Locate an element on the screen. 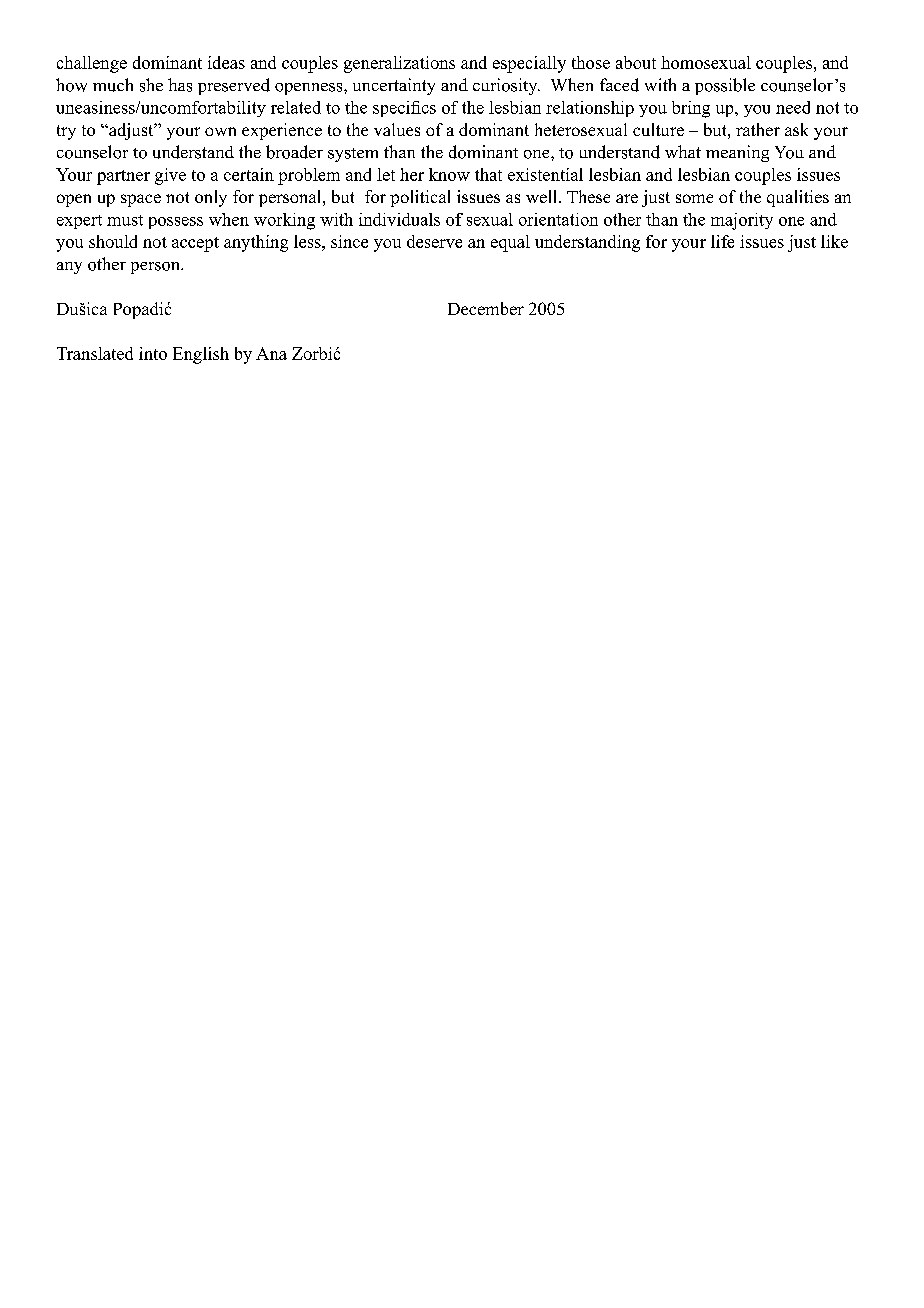 The image size is (924, 1308). accept is located at coordinates (195, 244).
